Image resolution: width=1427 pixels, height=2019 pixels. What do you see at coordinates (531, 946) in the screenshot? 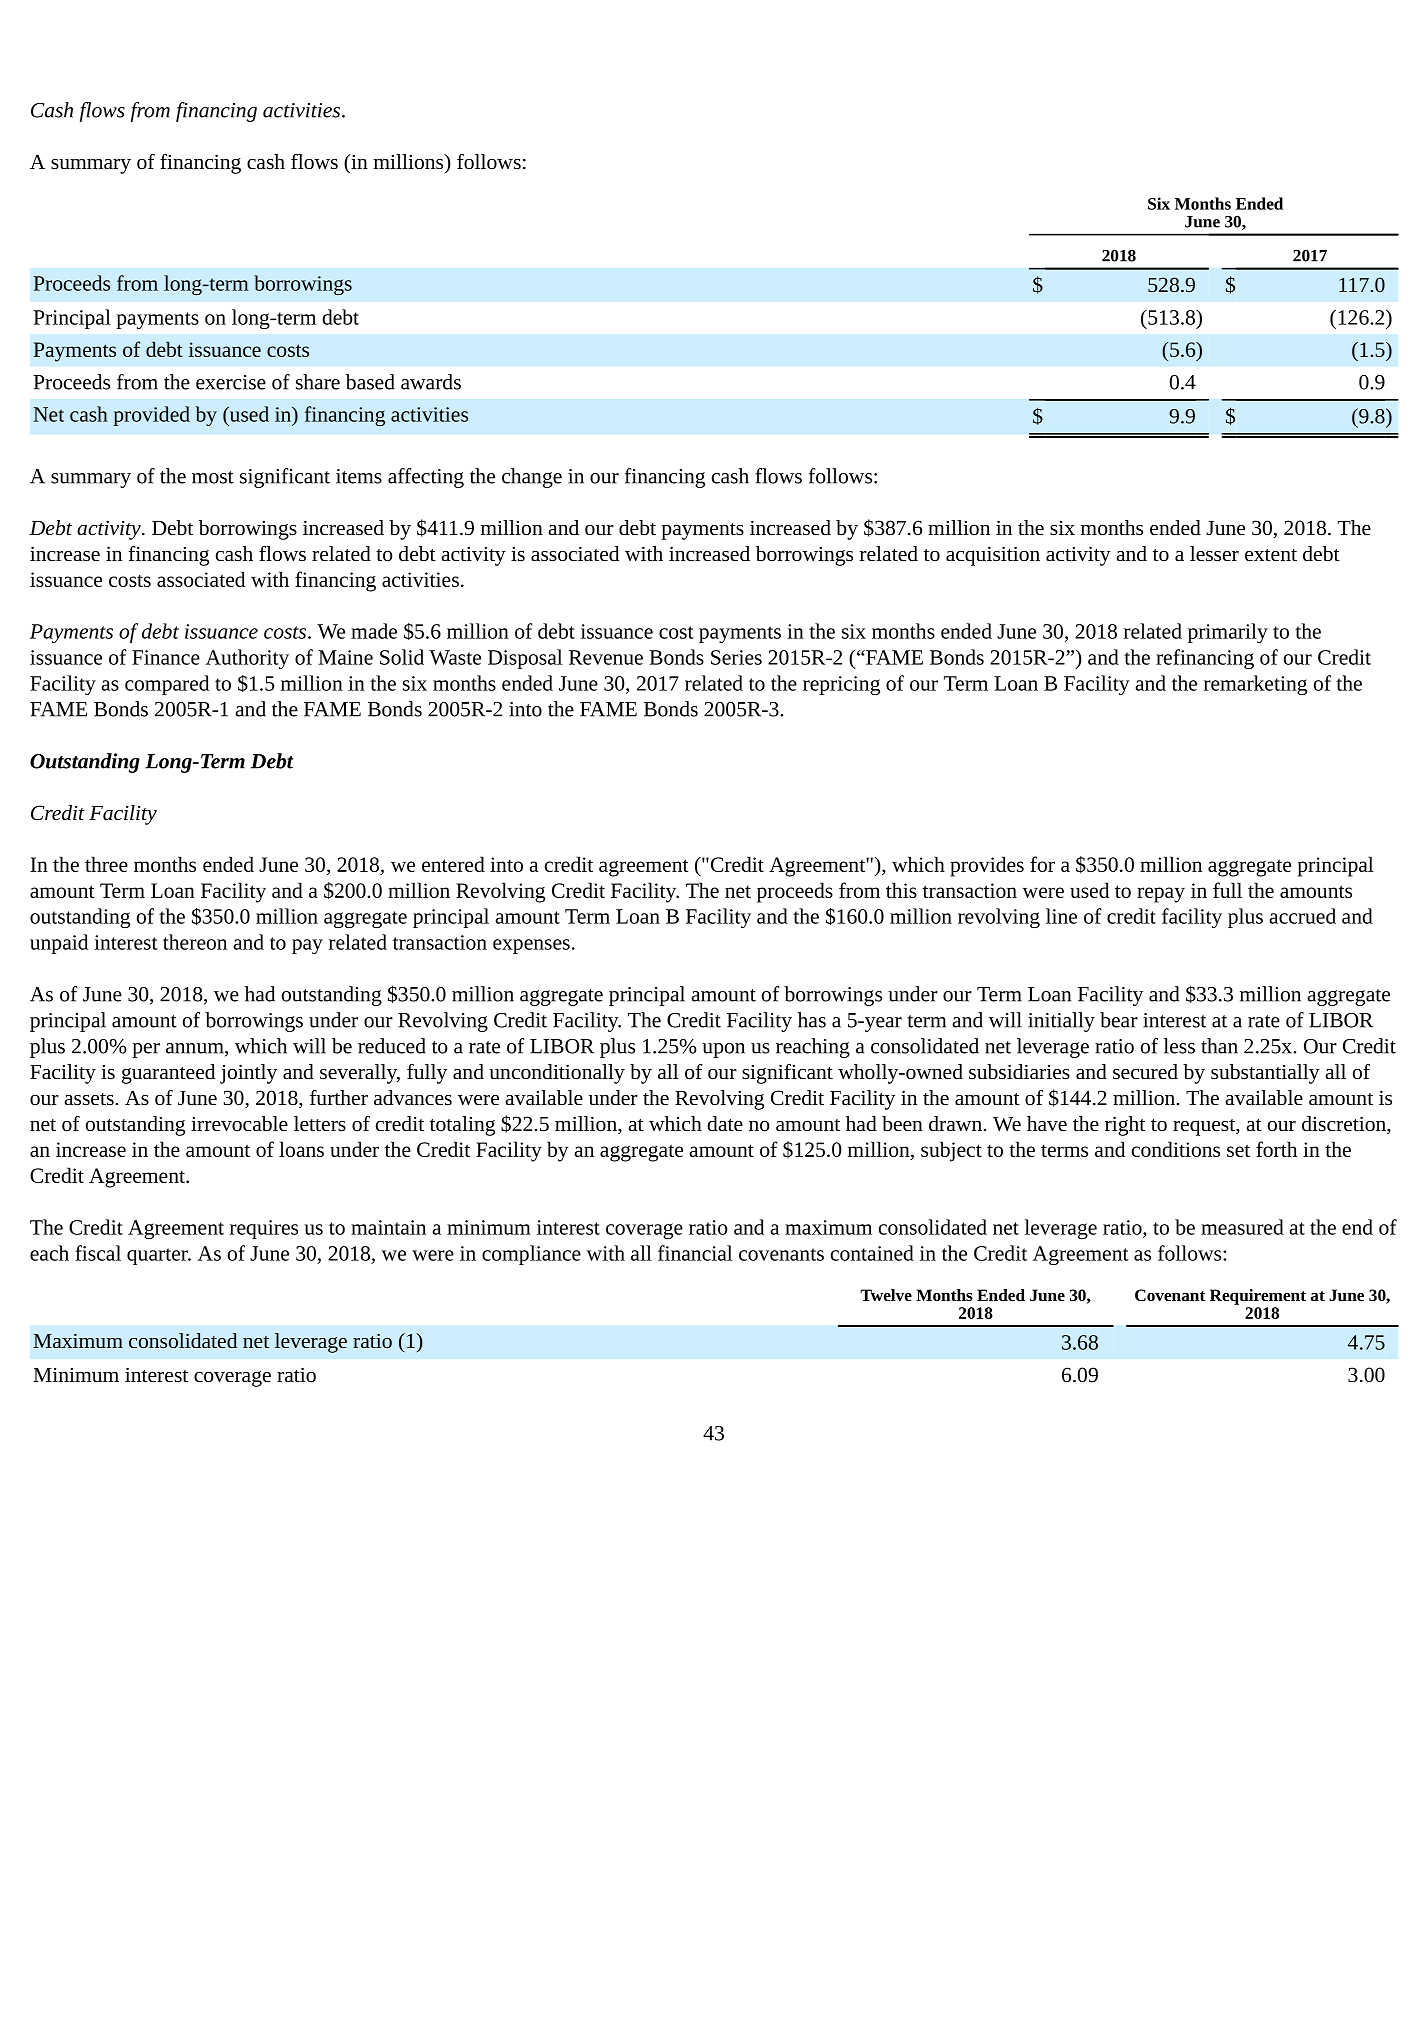
I see `expenses` at bounding box center [531, 946].
